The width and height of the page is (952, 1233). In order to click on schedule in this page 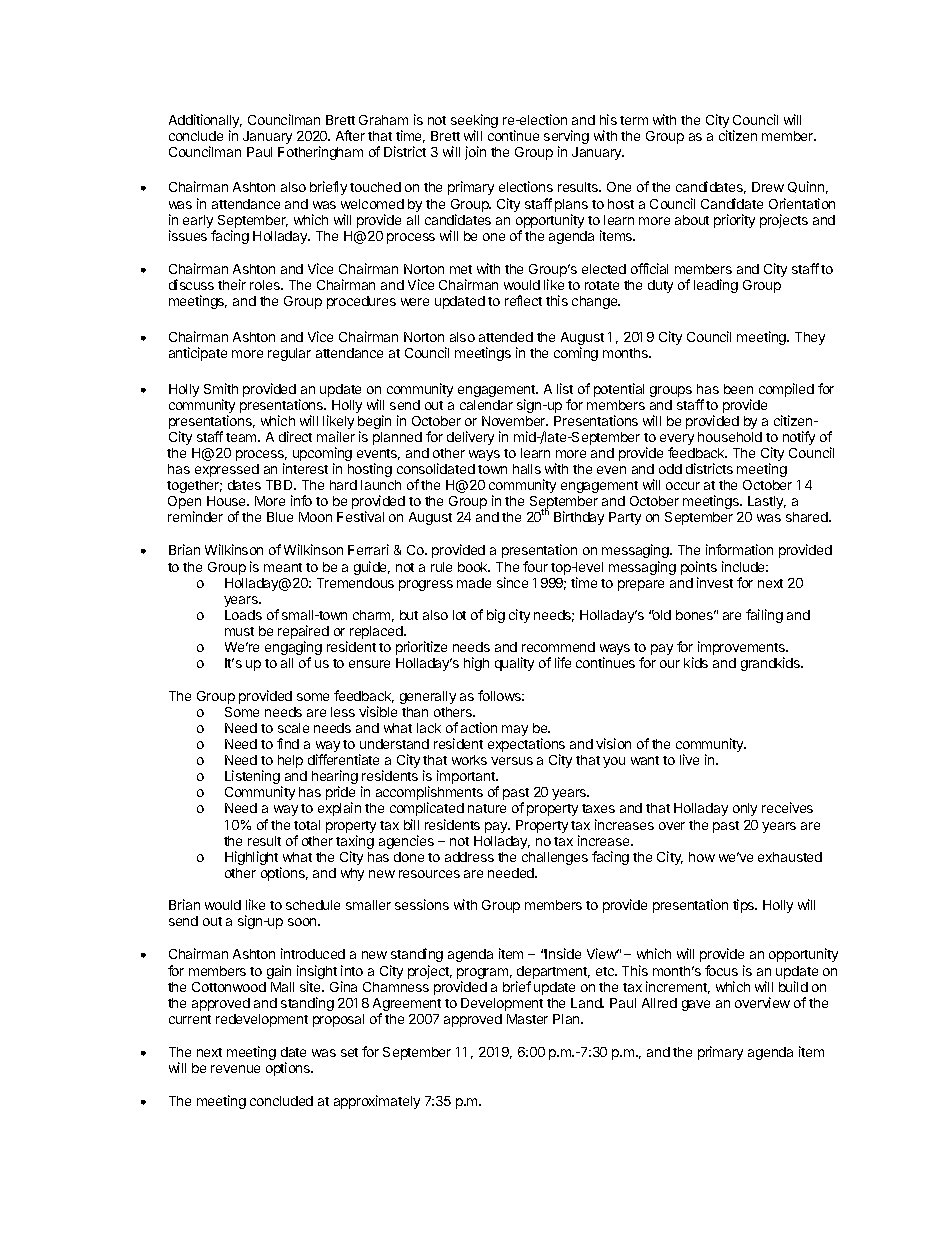, I will do `click(313, 905)`.
